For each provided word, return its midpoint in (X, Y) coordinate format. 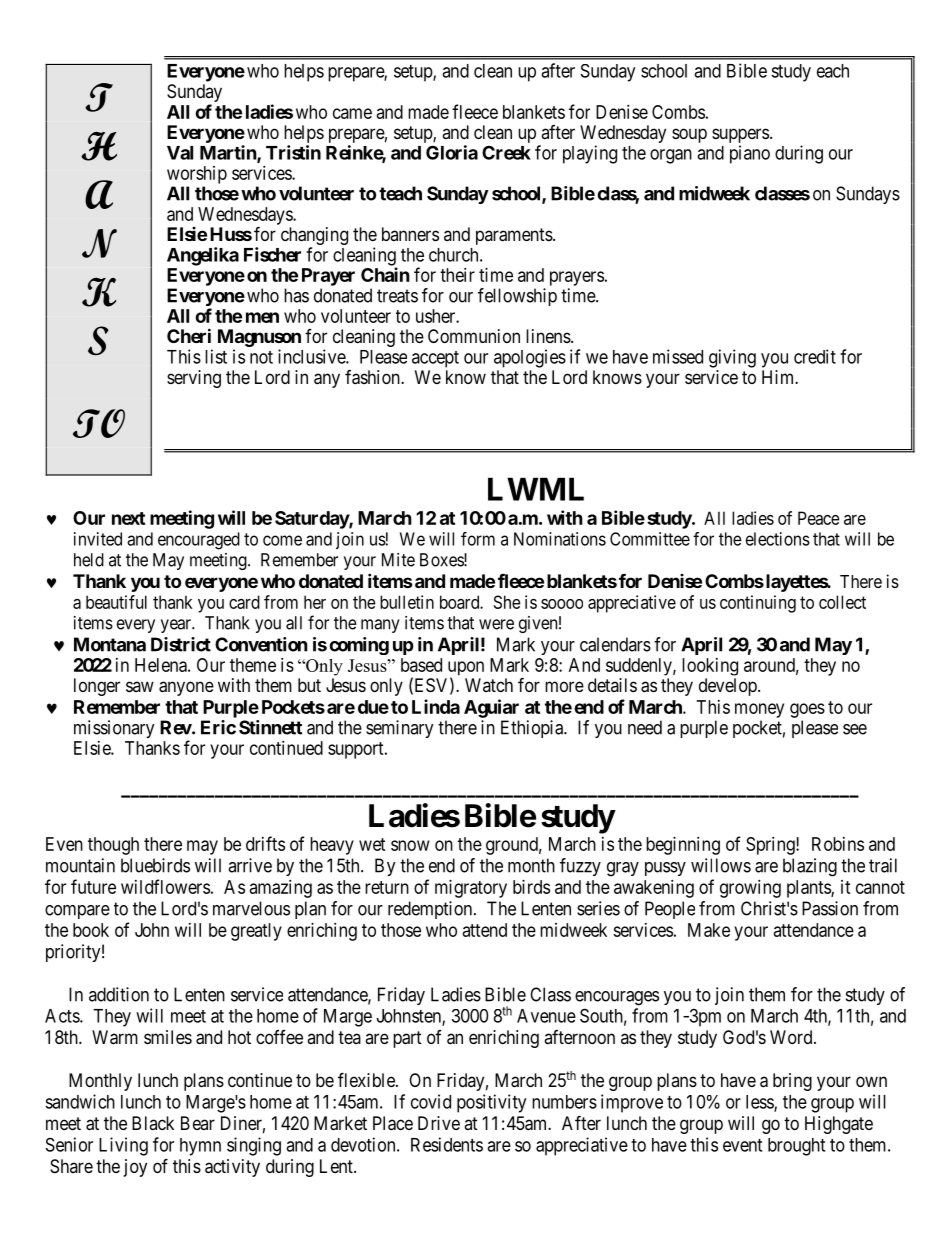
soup (689, 135)
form (478, 539)
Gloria (452, 152)
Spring (771, 846)
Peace (819, 518)
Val (180, 153)
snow (410, 845)
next (128, 518)
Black (153, 1123)
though (113, 846)
